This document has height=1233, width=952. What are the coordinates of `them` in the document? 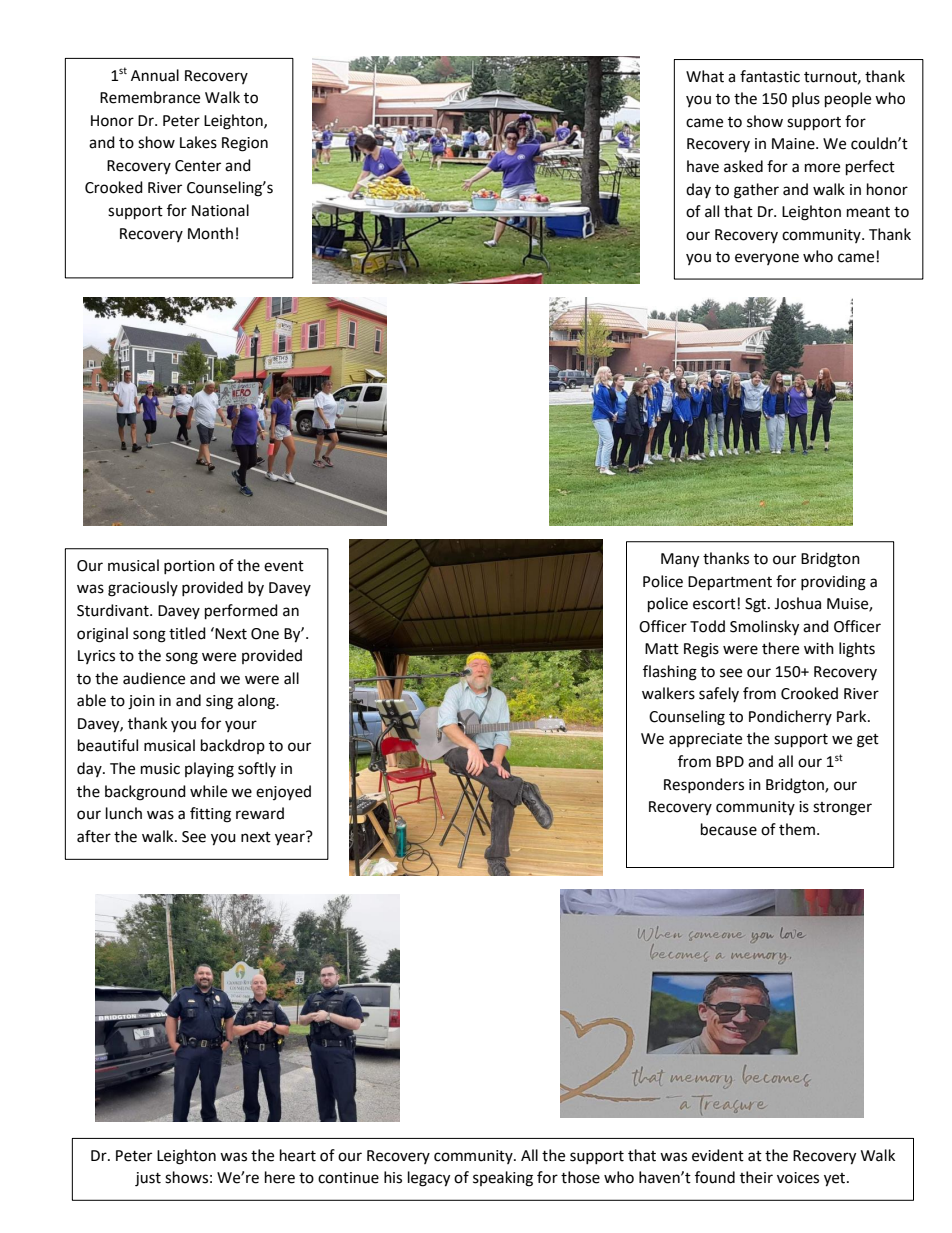 It's located at (797, 829).
